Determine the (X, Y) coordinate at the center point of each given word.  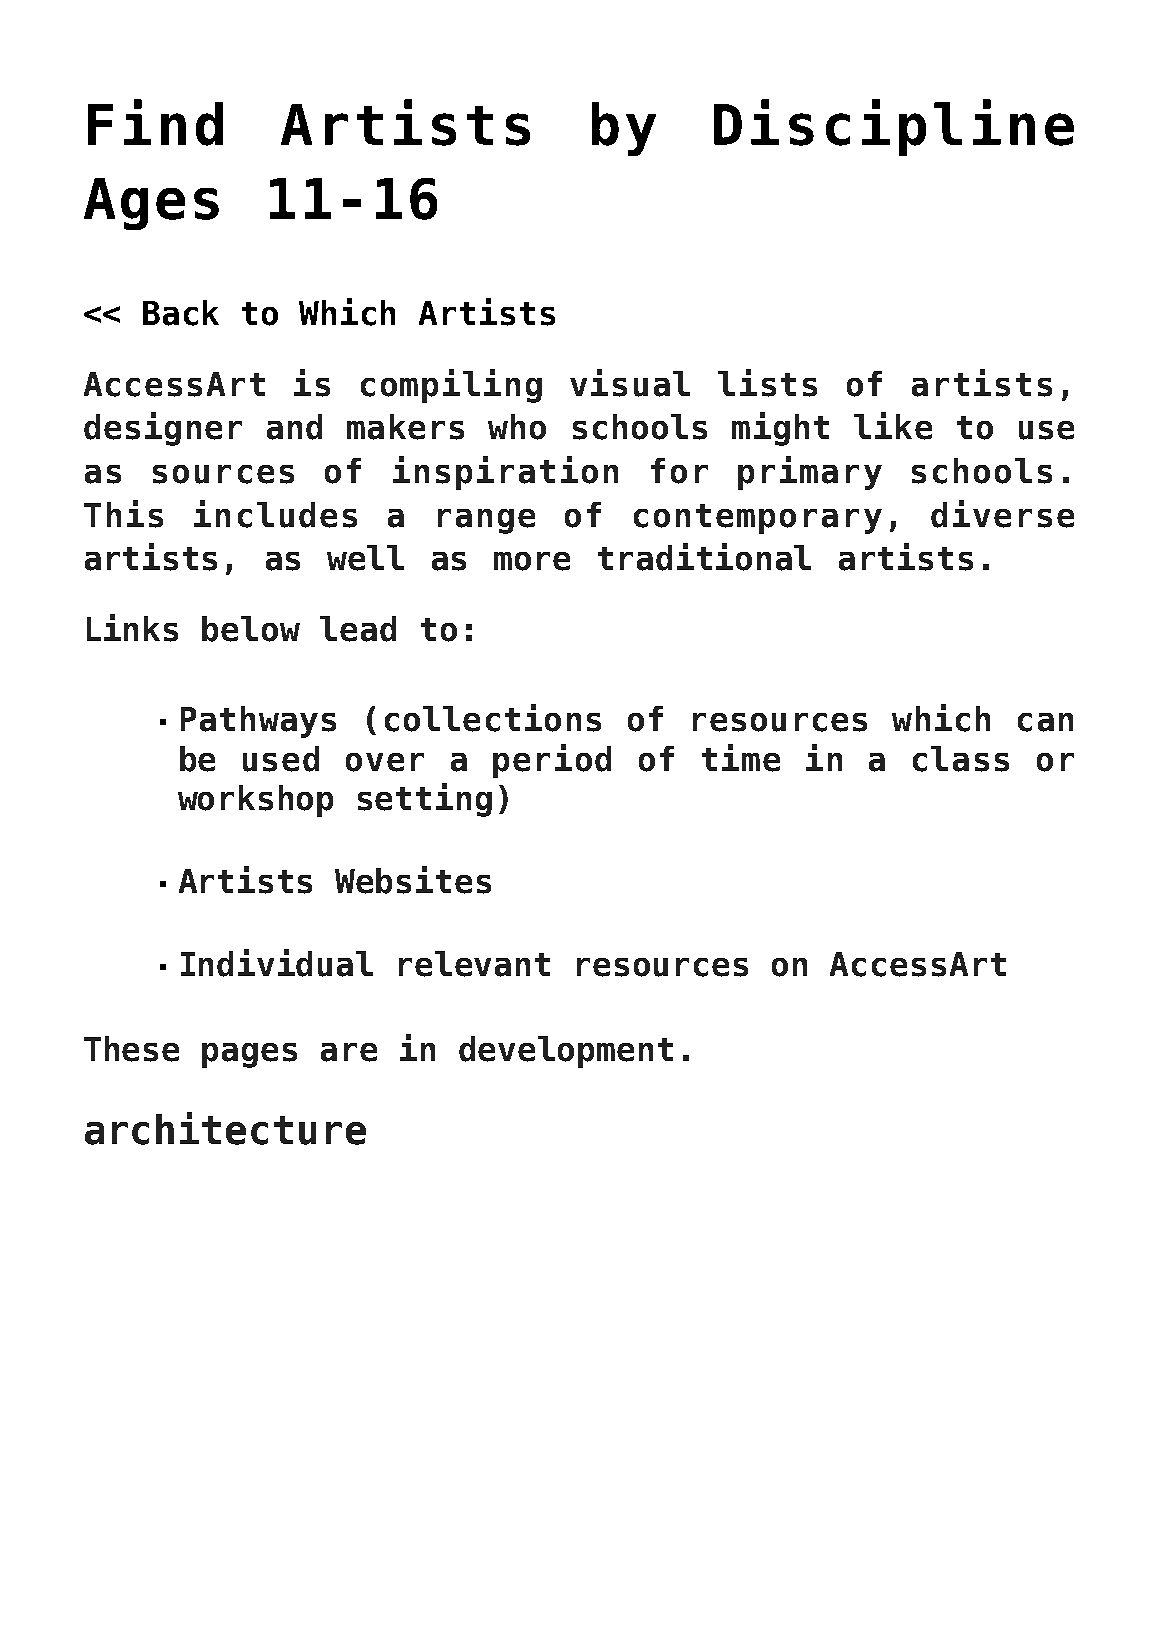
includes (275, 514)
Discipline (894, 127)
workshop (255, 801)
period (552, 761)
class (961, 759)
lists (767, 383)
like (893, 426)
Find (155, 122)
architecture (225, 1128)
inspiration (505, 473)
